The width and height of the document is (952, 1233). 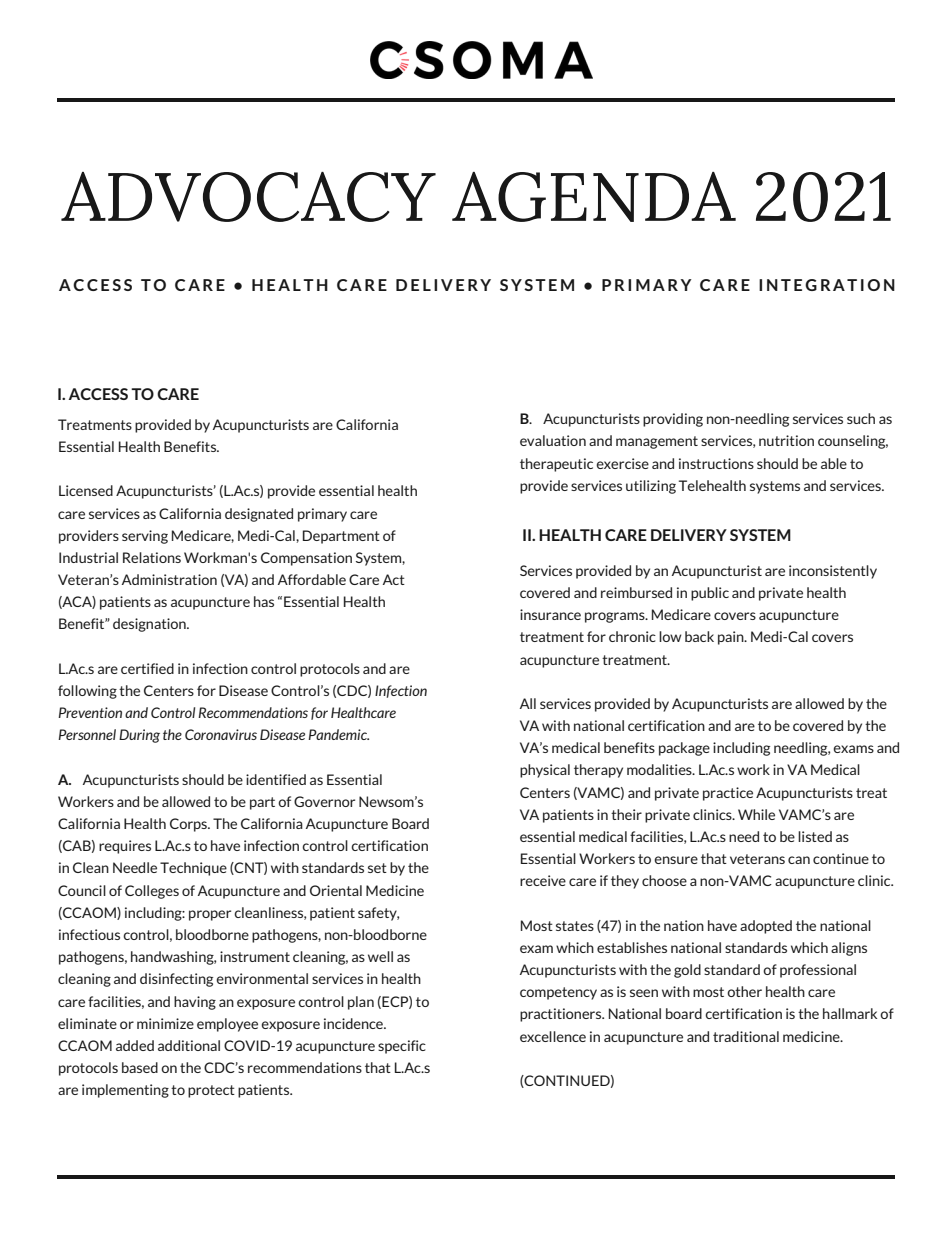 I want to click on practice, so click(x=728, y=794).
